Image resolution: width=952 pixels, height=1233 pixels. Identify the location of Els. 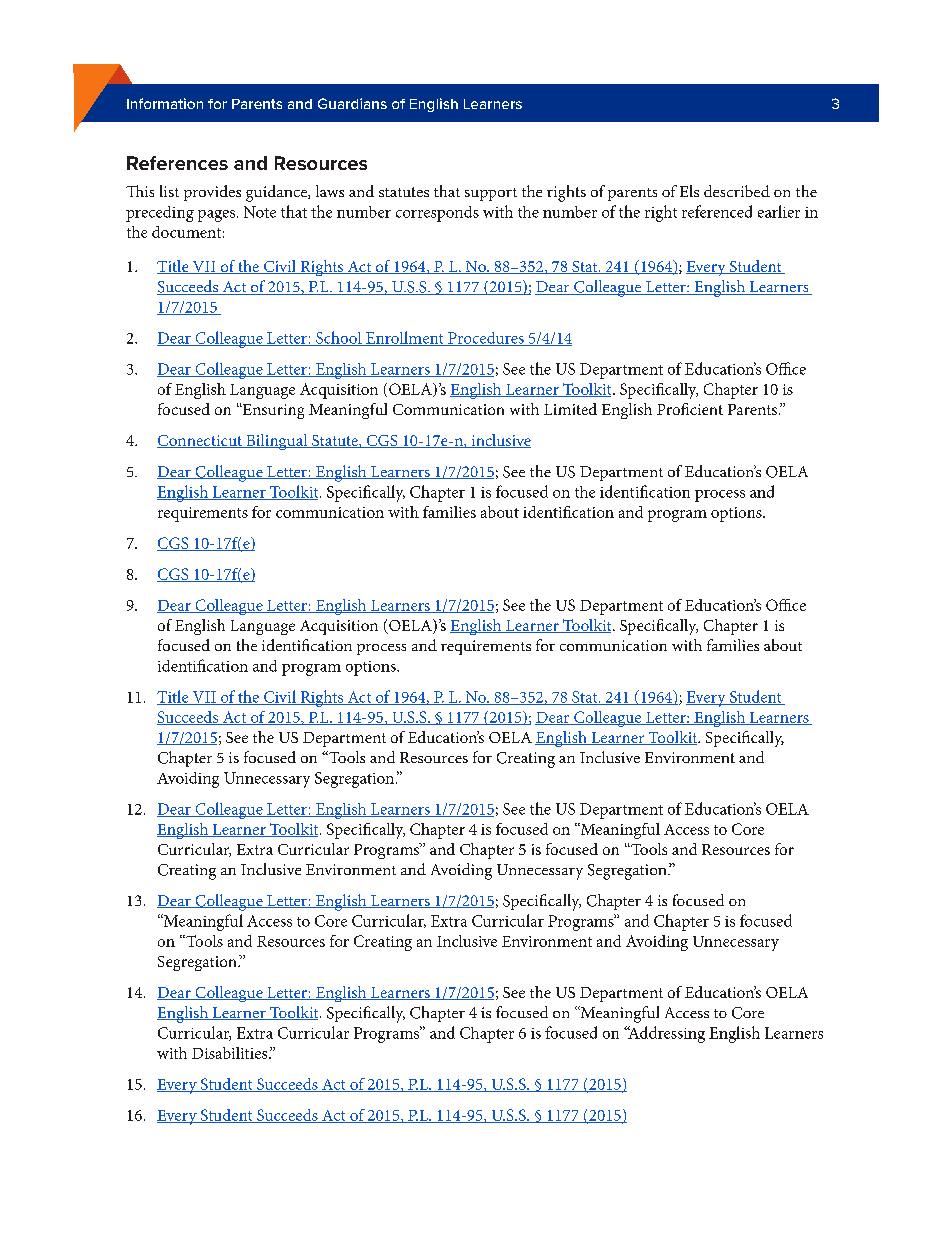
(689, 191).
